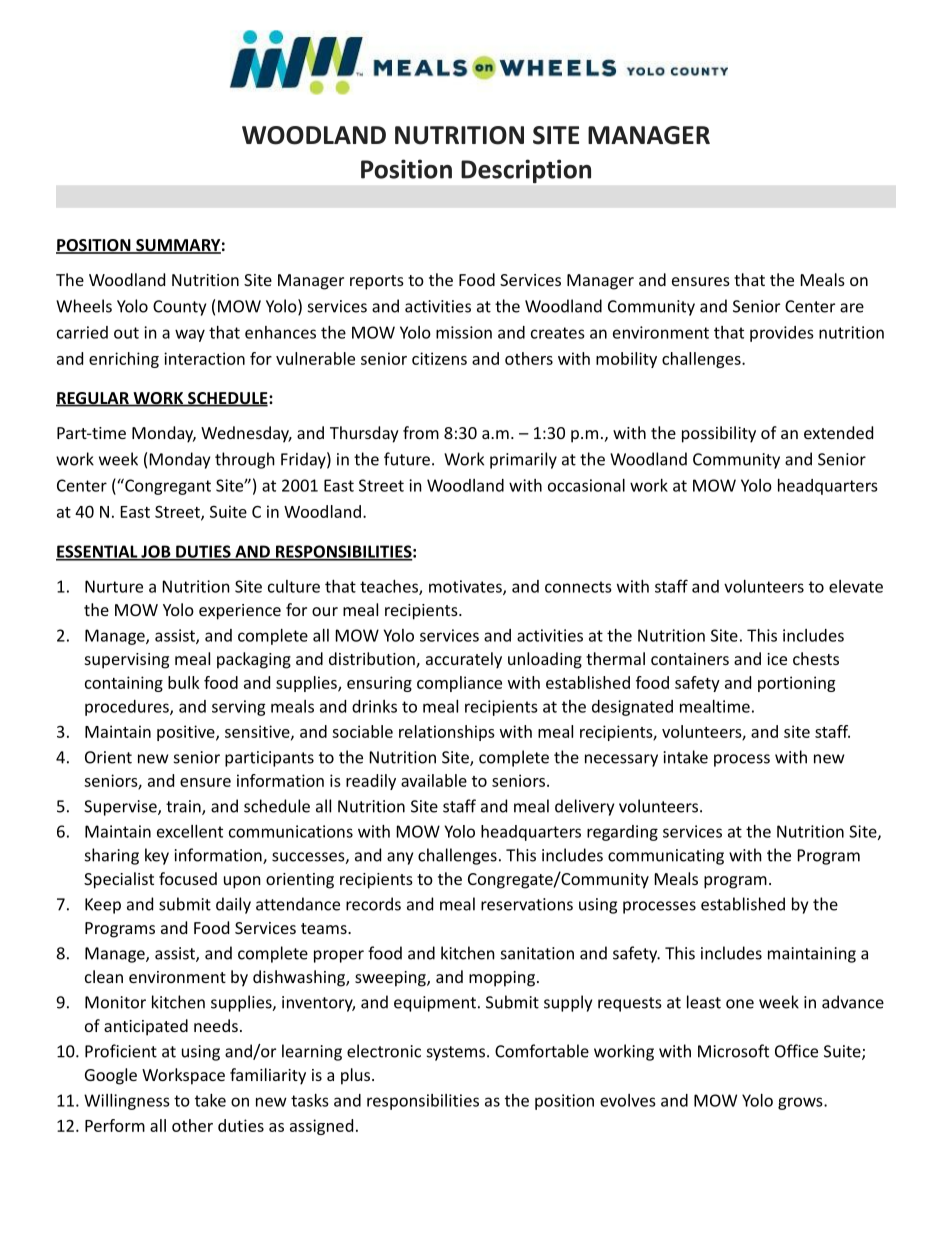 This screenshot has height=1233, width=952. Describe the element at coordinates (526, 171) in the screenshot. I see `Description` at that location.
